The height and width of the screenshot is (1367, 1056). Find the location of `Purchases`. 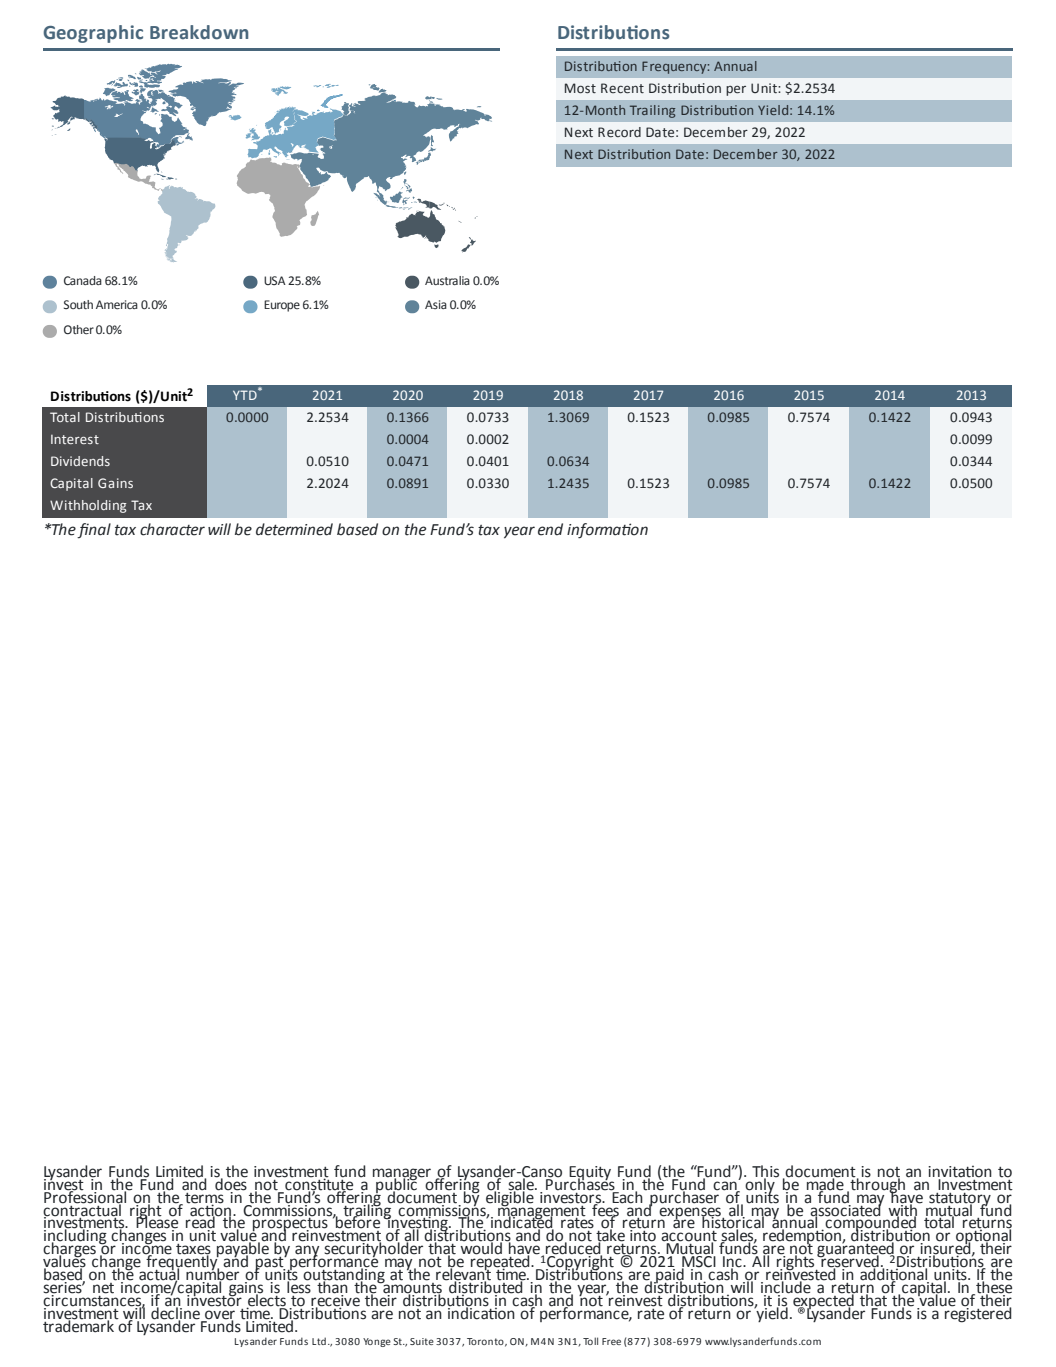

Purchases is located at coordinates (579, 1183).
